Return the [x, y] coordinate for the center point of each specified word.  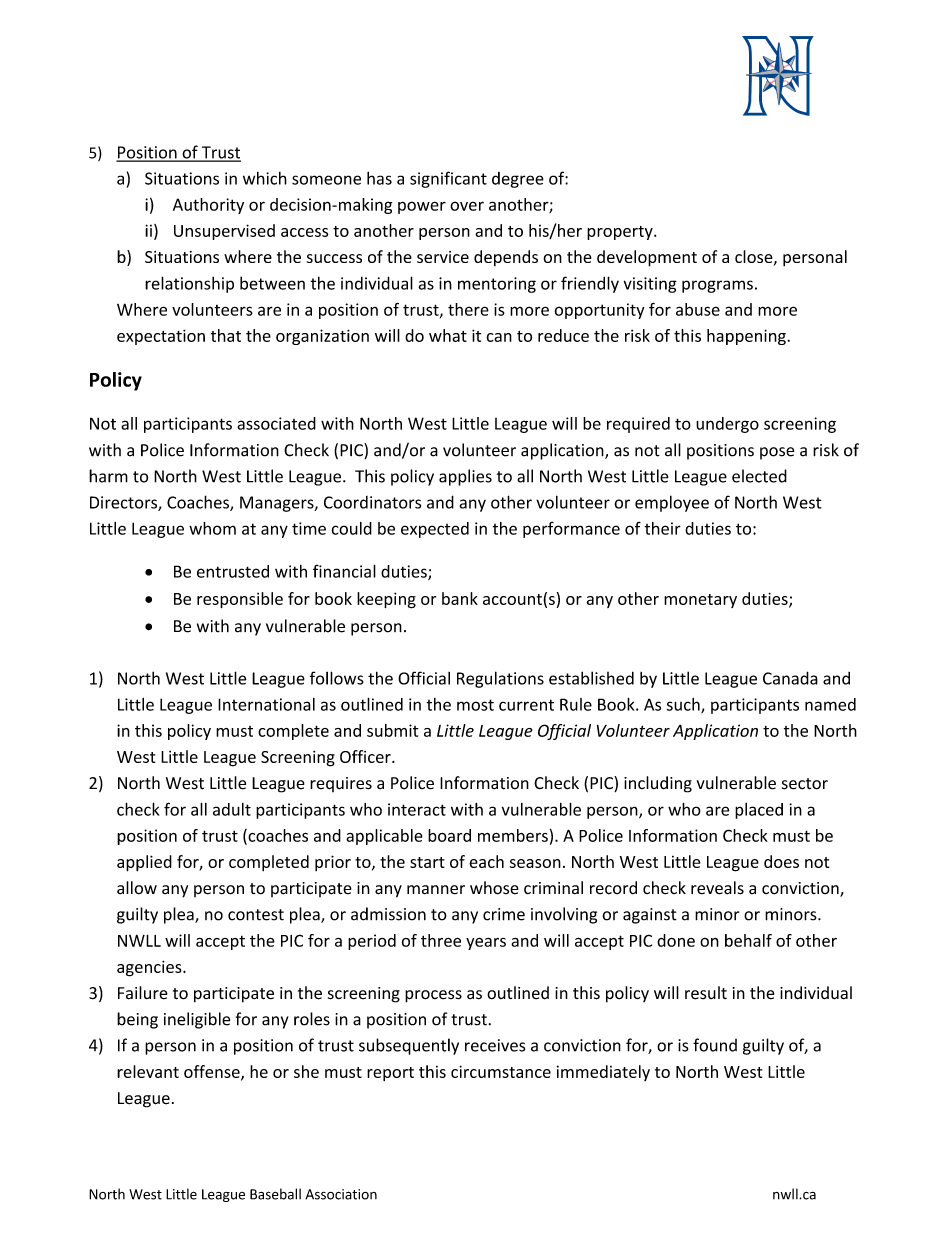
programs [717, 286]
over [467, 206]
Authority [208, 206]
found [715, 1045]
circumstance [501, 1071]
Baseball [275, 1194]
